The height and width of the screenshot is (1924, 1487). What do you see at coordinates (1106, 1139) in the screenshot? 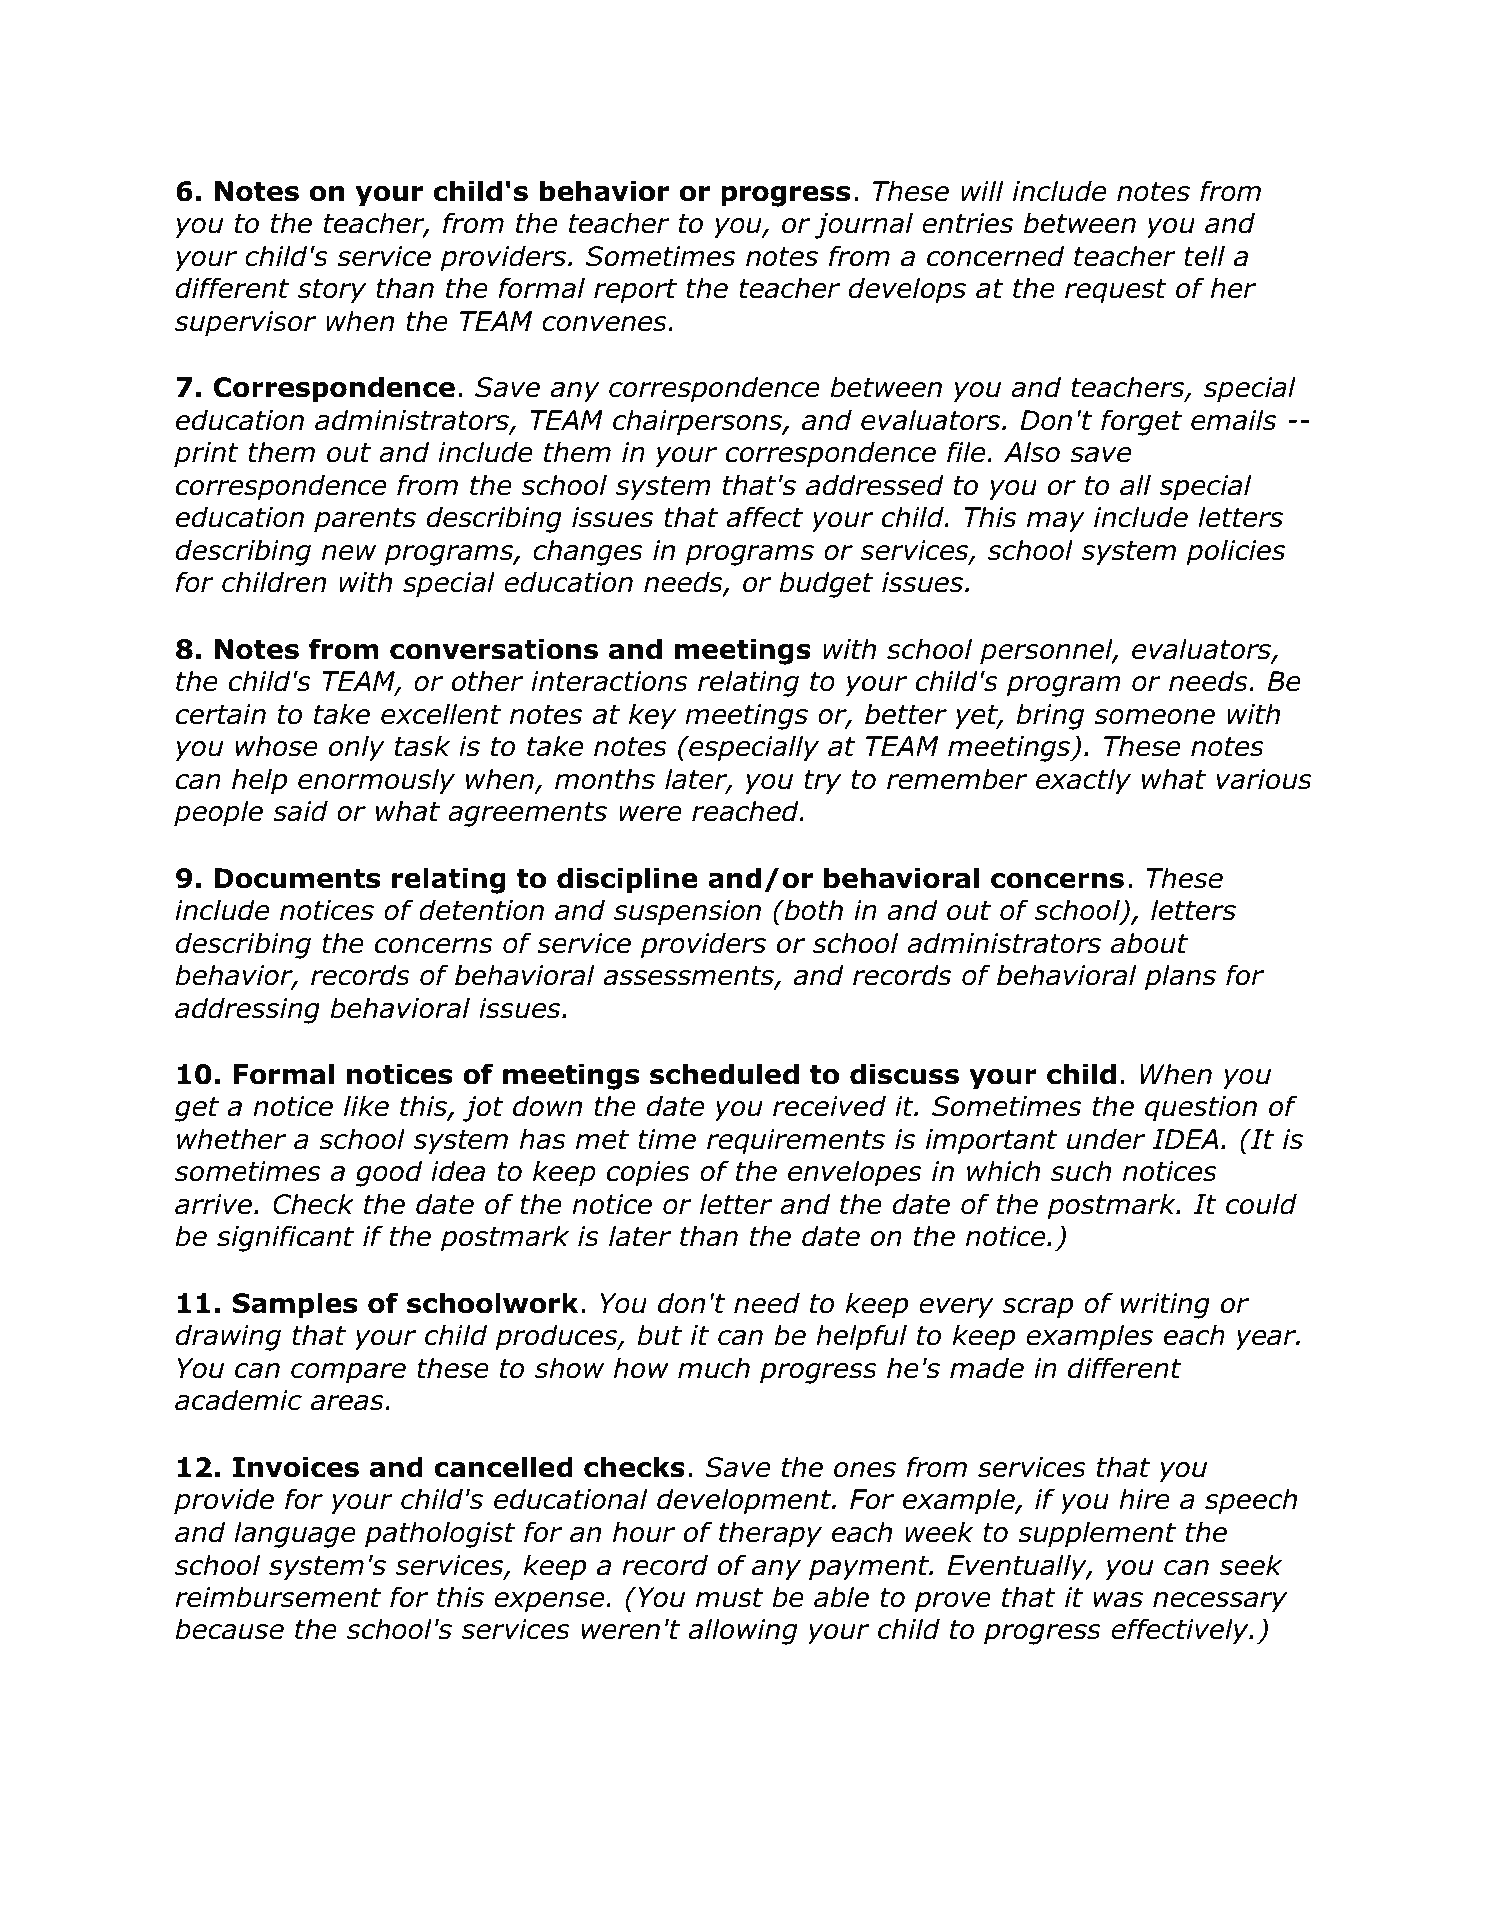
I see `under` at bounding box center [1106, 1139].
